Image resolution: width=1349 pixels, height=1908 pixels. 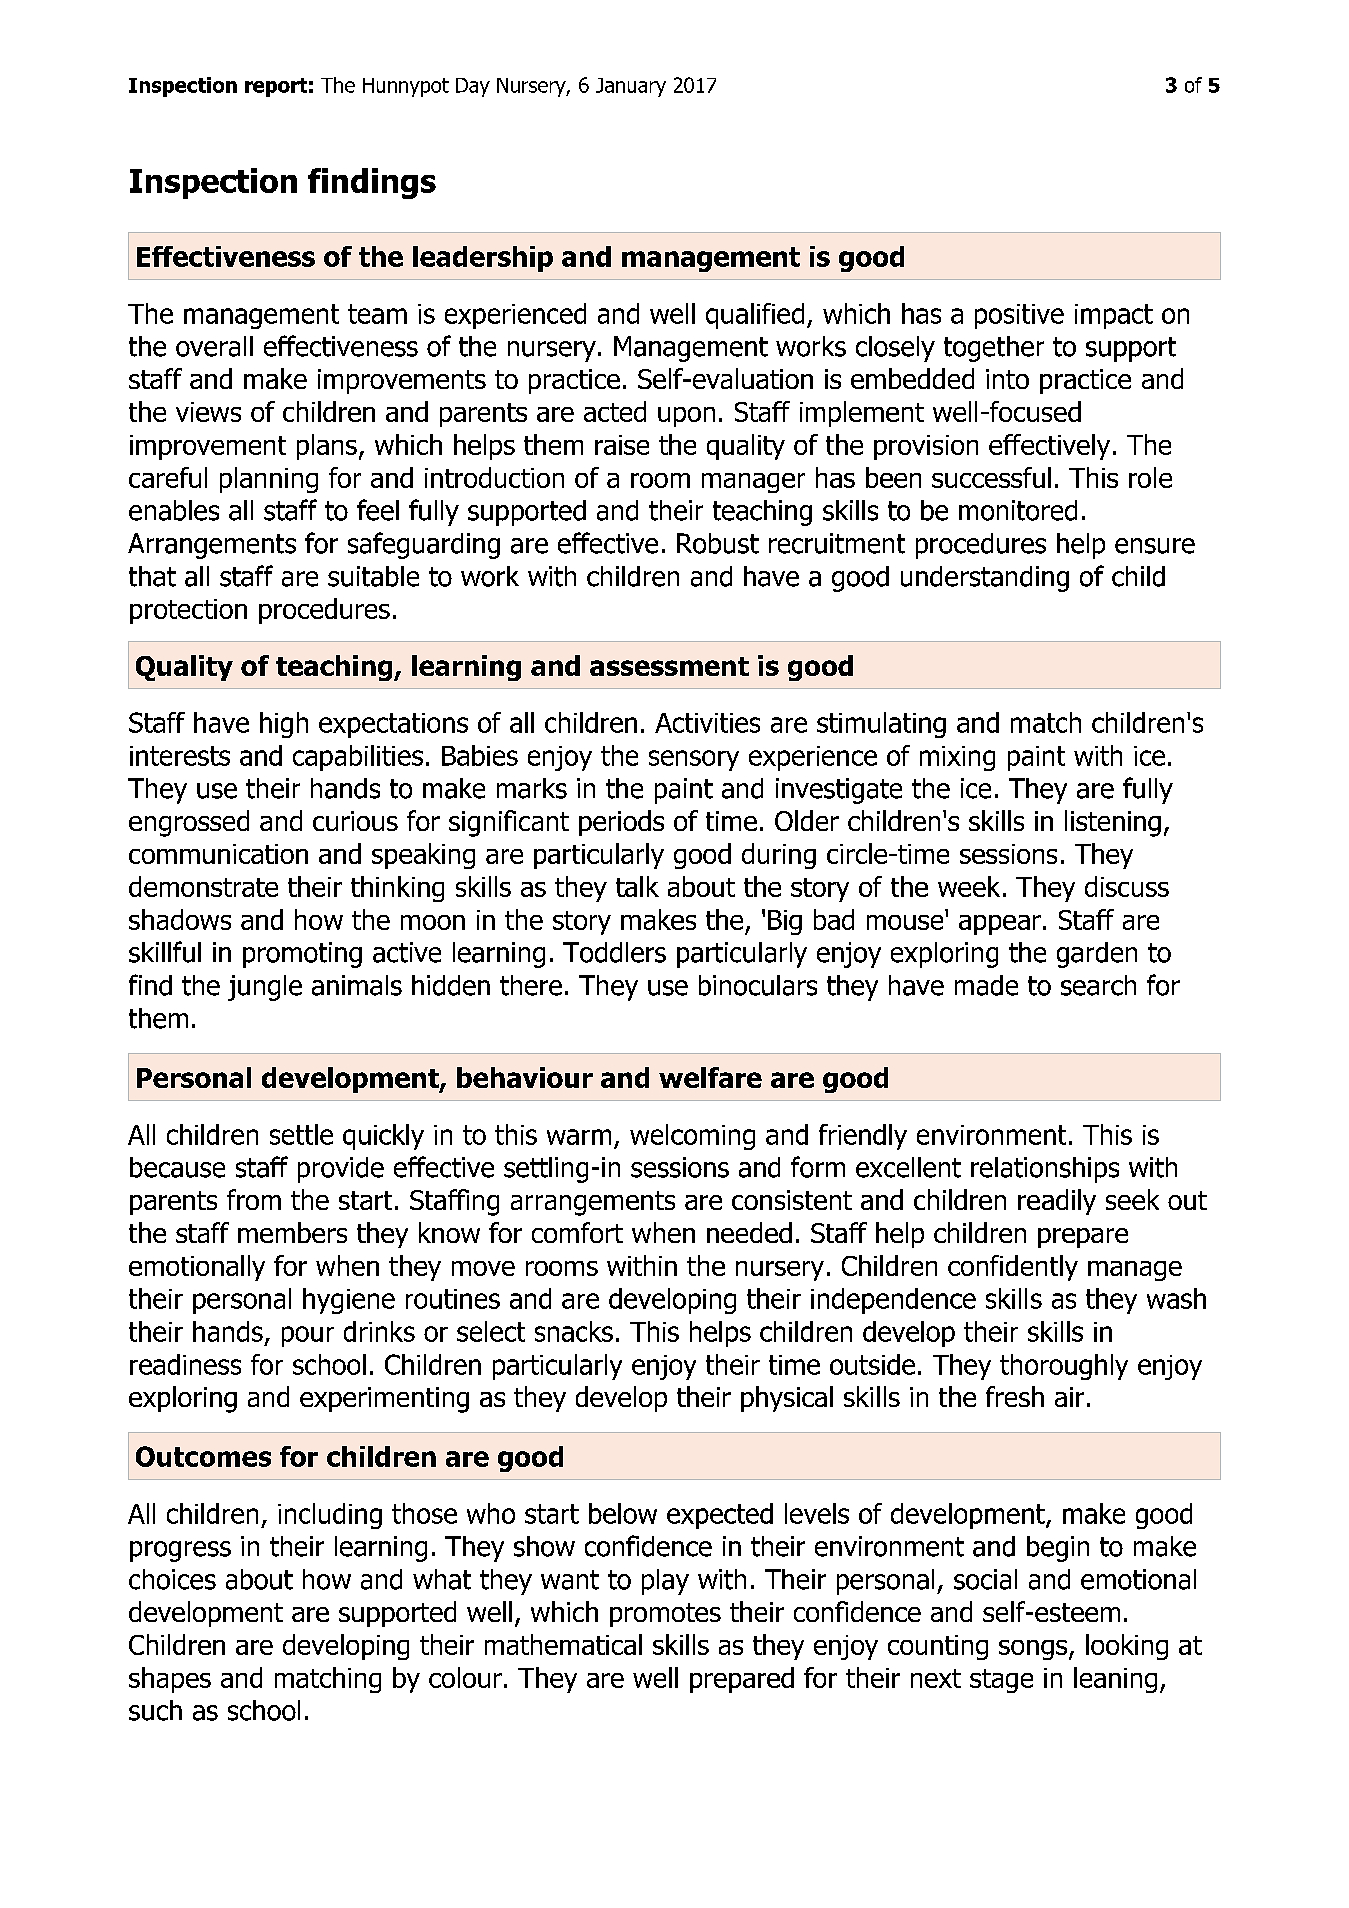 I want to click on welcoming, so click(x=692, y=1137).
